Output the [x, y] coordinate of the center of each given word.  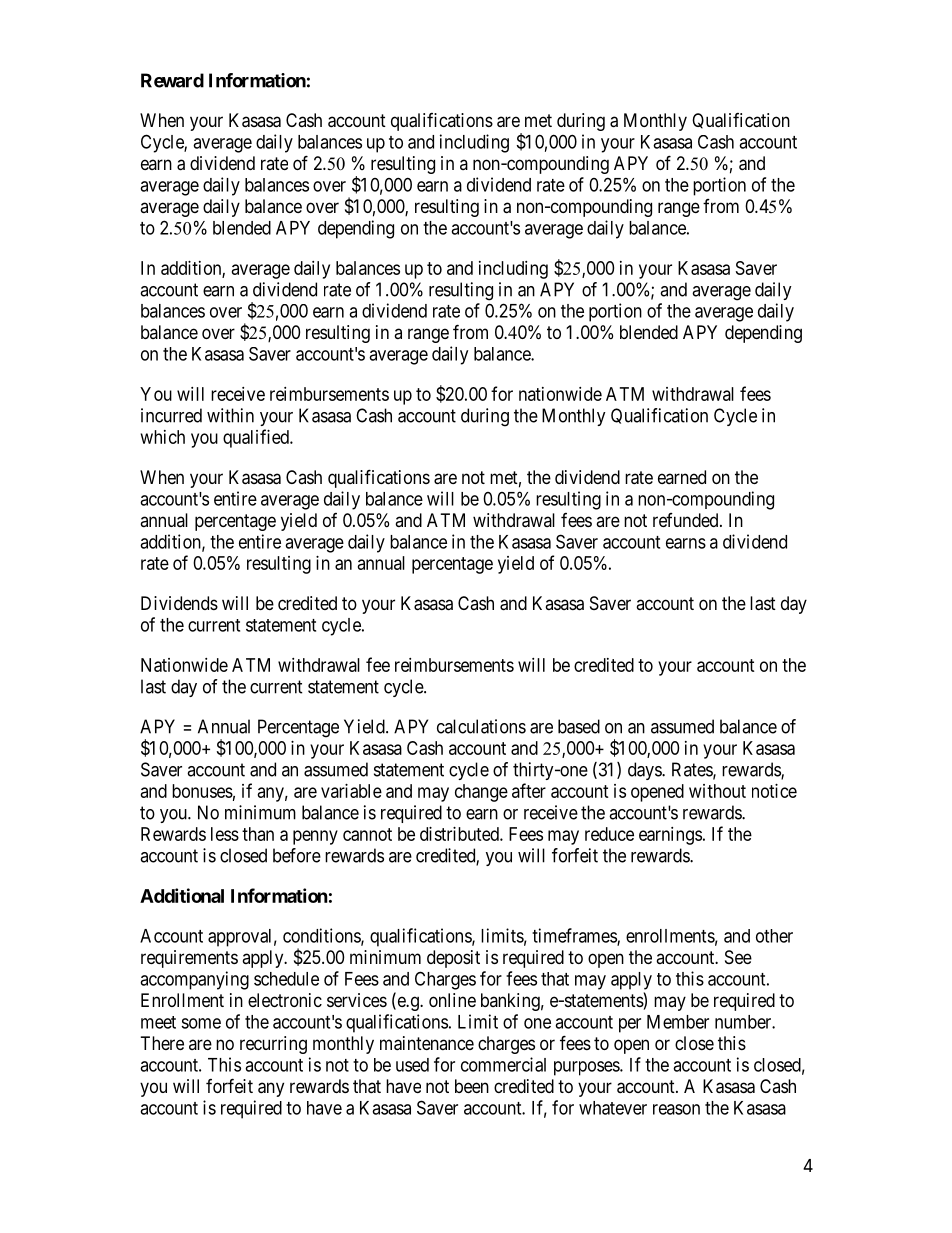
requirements [189, 959]
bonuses [202, 791]
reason [676, 1109]
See [738, 957]
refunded [687, 520]
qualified [257, 438]
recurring [273, 1045]
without [717, 791]
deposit [453, 959]
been [472, 1086]
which [163, 437]
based [579, 726]
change [481, 793]
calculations [481, 726]
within [230, 415]
